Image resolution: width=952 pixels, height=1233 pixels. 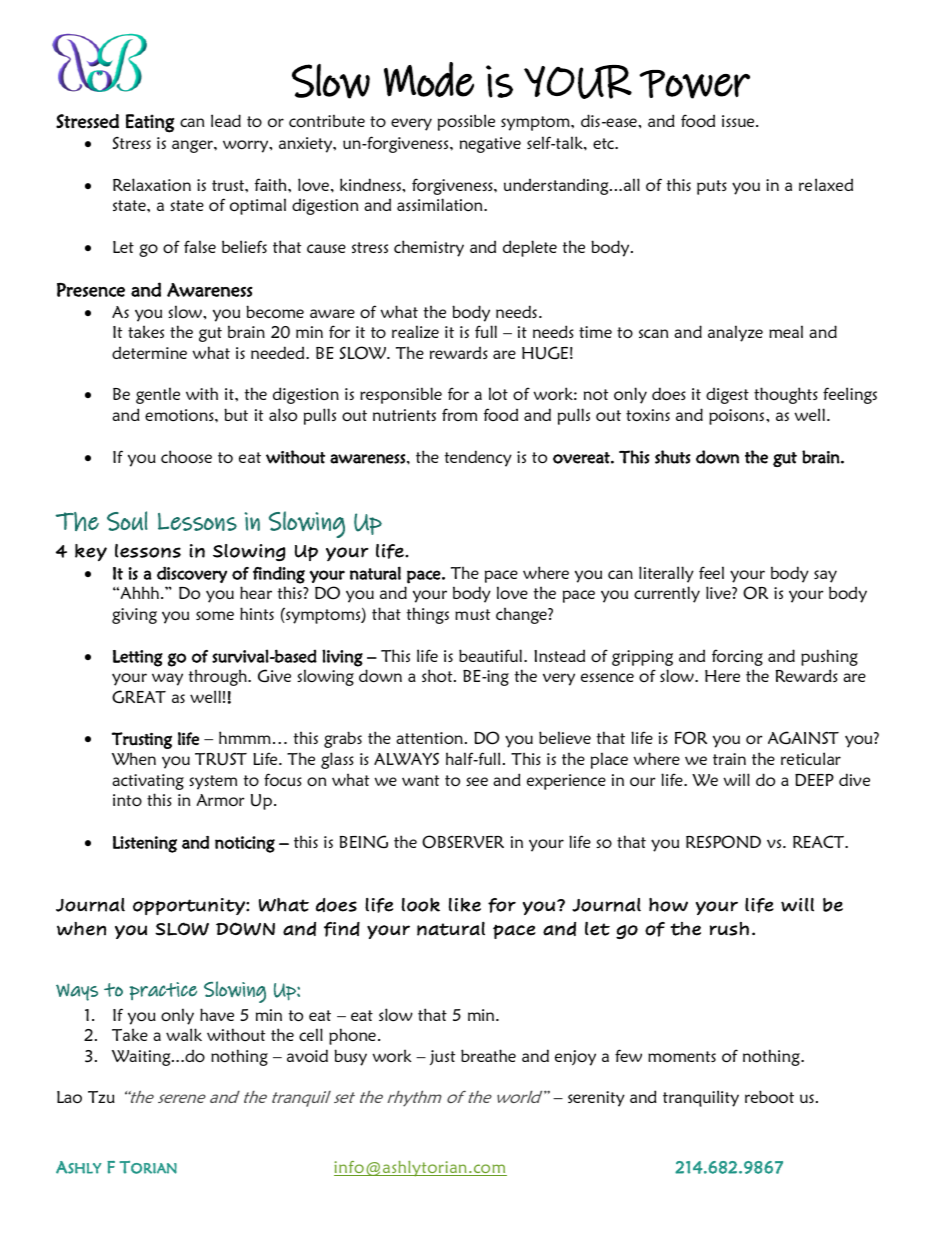 What do you see at coordinates (466, 122) in the screenshot?
I see `possible` at bounding box center [466, 122].
